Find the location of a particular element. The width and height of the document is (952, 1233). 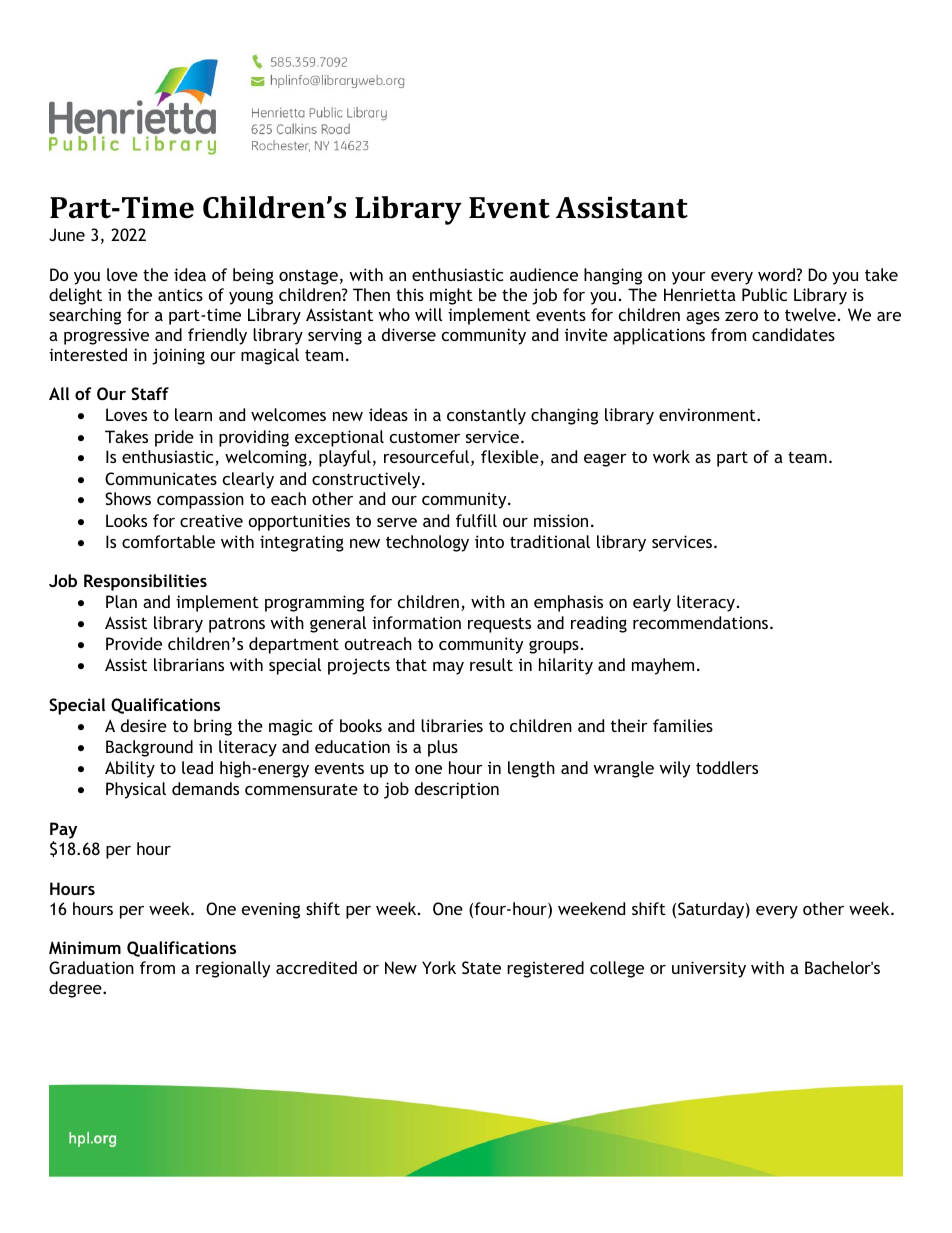

description is located at coordinates (457, 790).
